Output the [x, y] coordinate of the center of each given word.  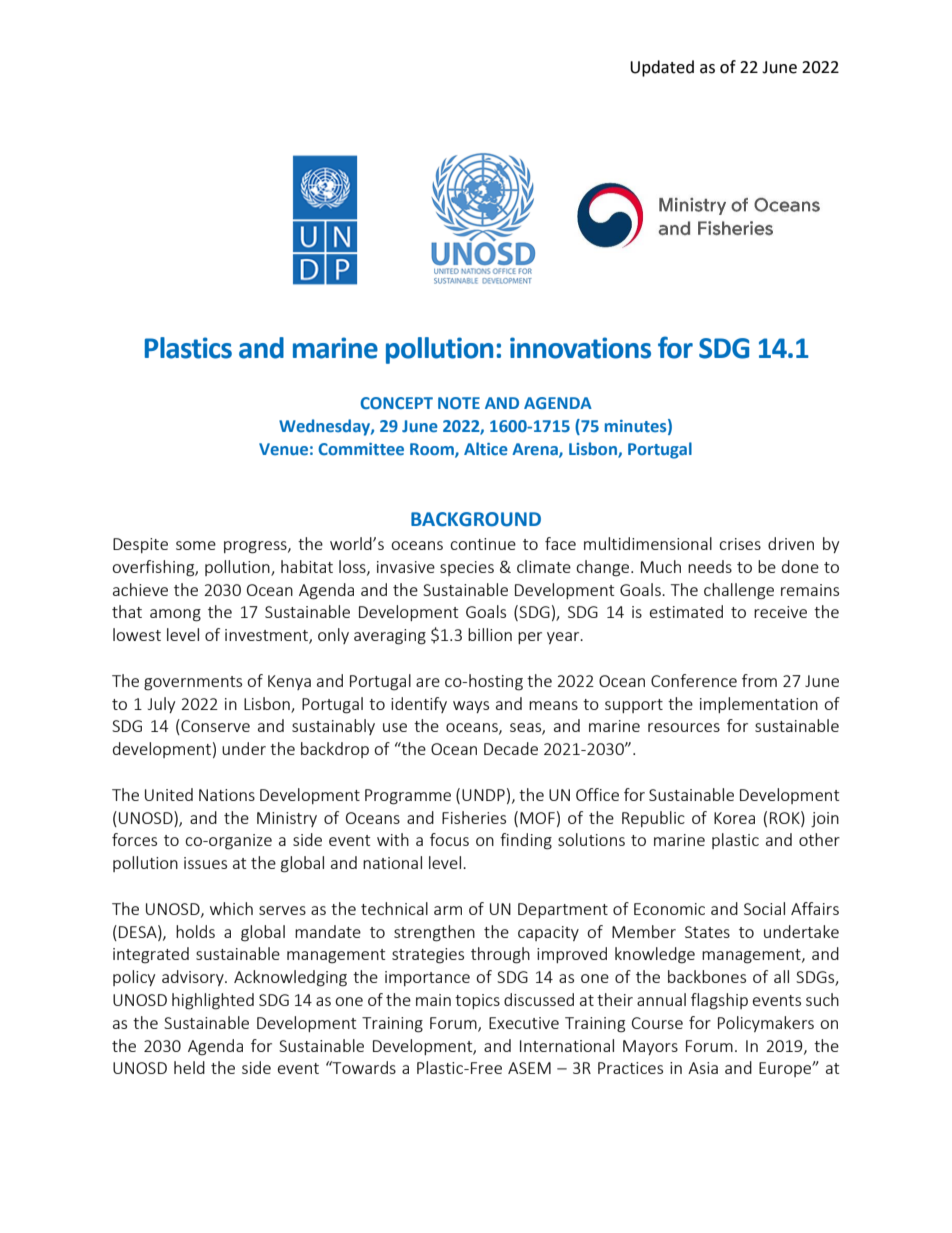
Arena [536, 450]
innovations [580, 348]
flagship [719, 1001]
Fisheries [474, 817]
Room [433, 450]
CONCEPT [396, 403]
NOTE [459, 403]
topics [477, 1001]
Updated [662, 68]
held [189, 1067]
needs [710, 566]
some [196, 545]
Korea [734, 818]
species [467, 568]
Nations [227, 795]
